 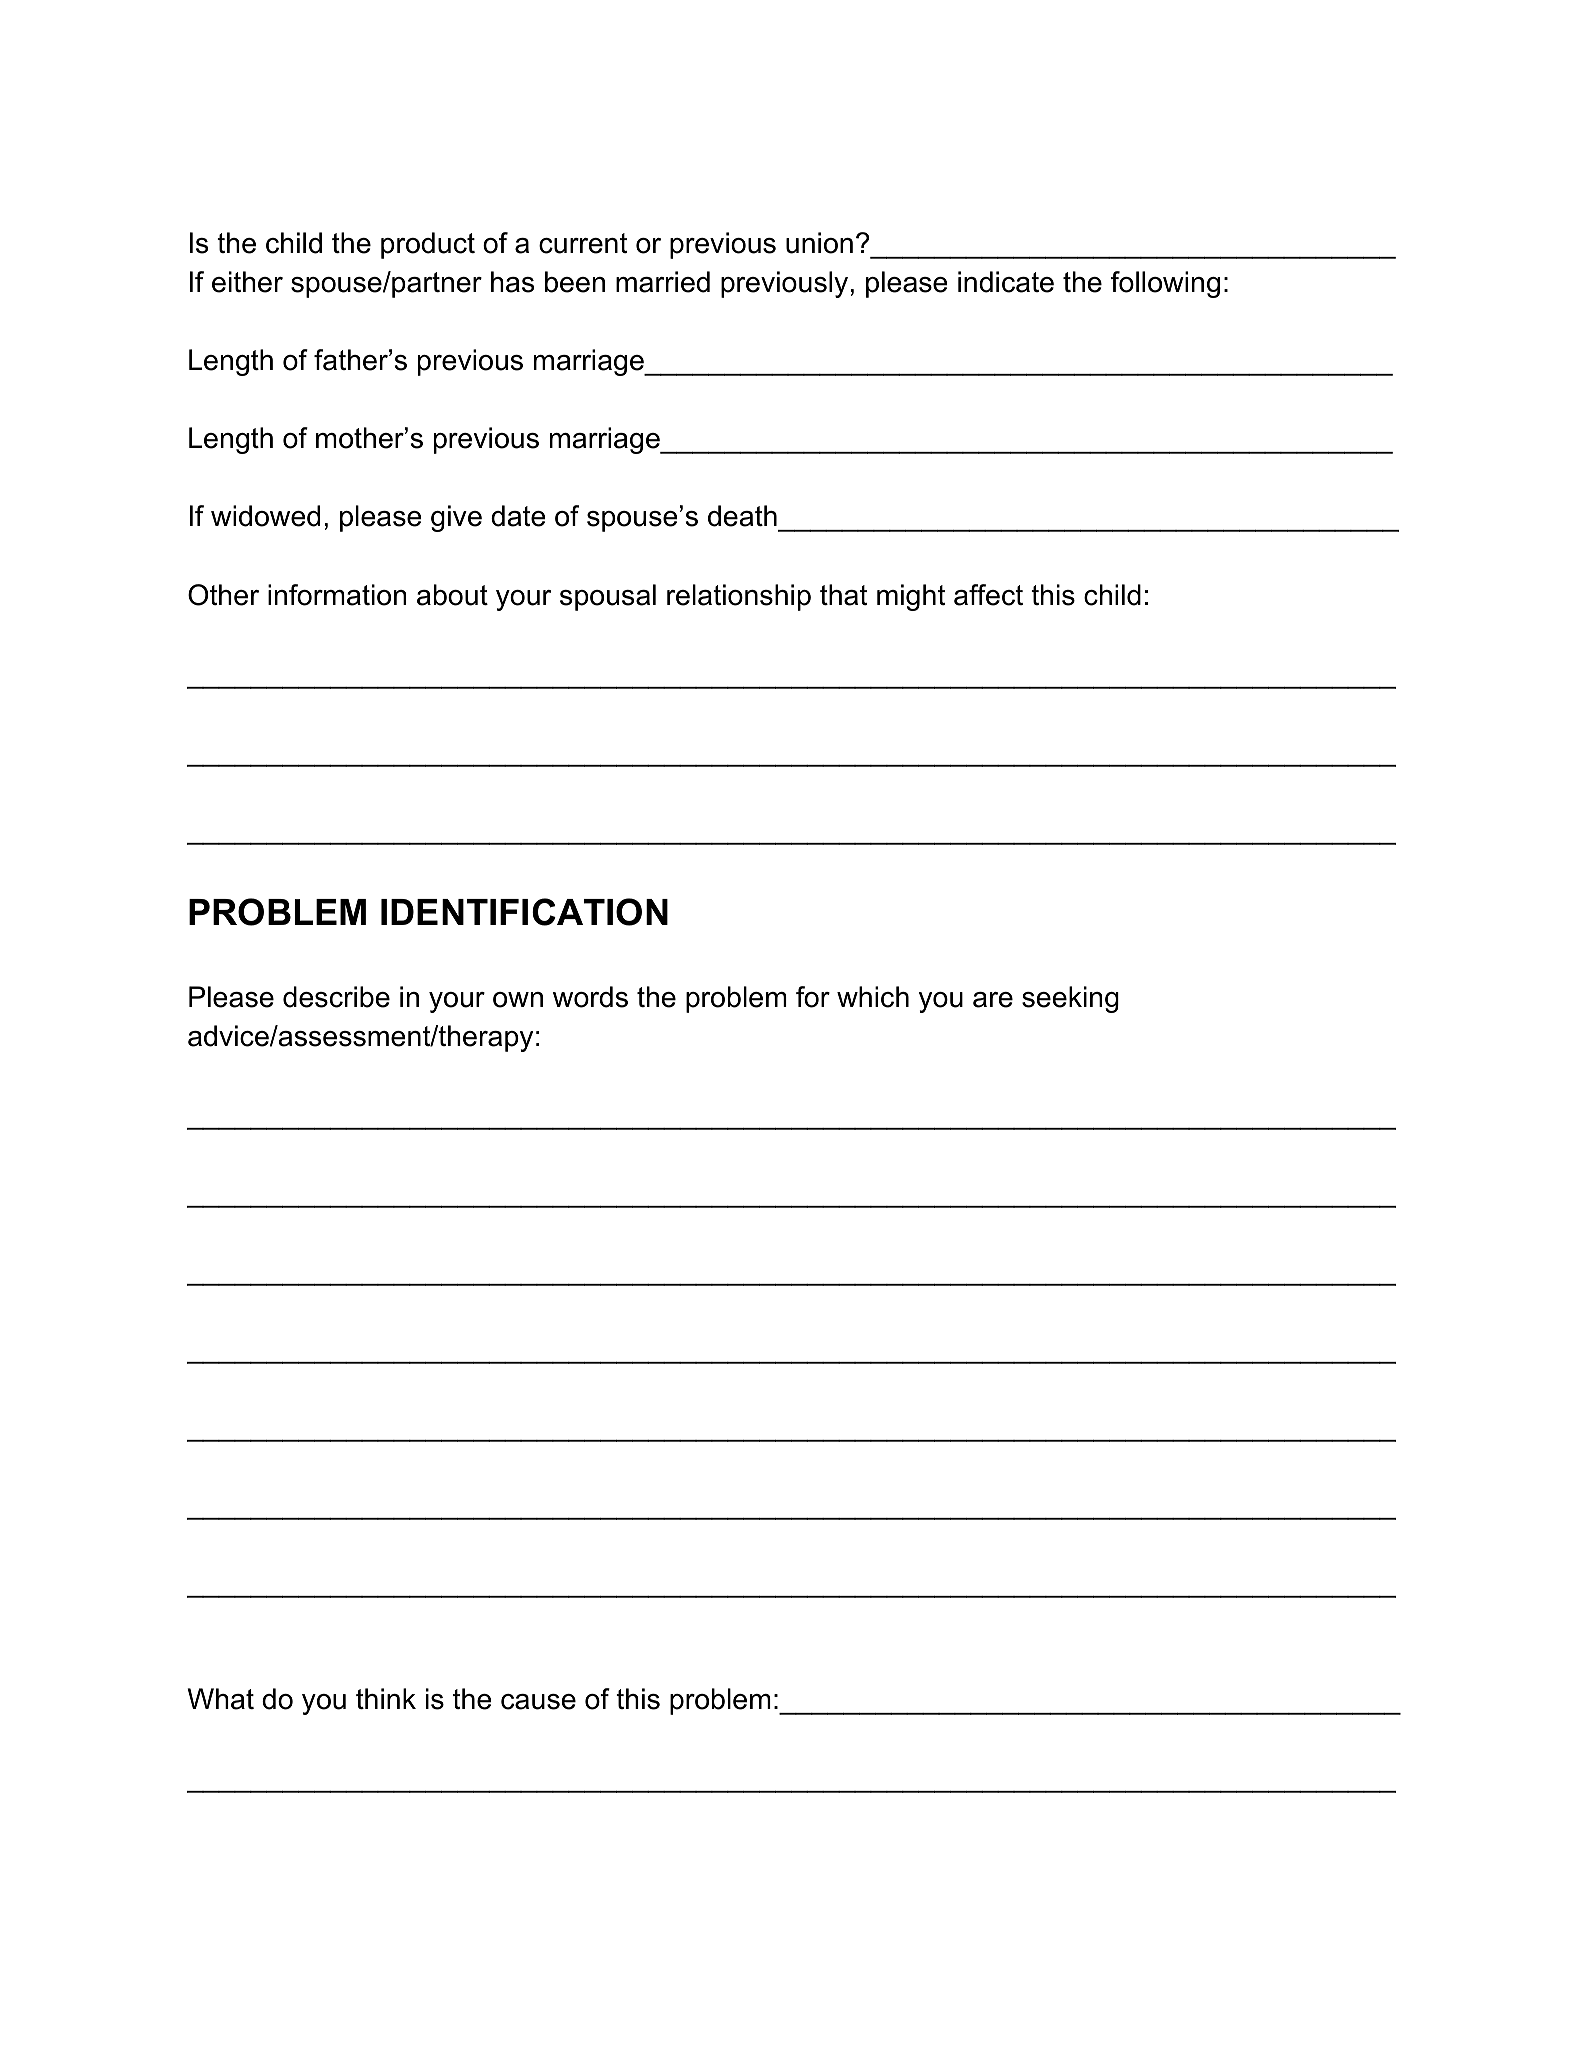 I want to click on which, so click(x=873, y=997).
